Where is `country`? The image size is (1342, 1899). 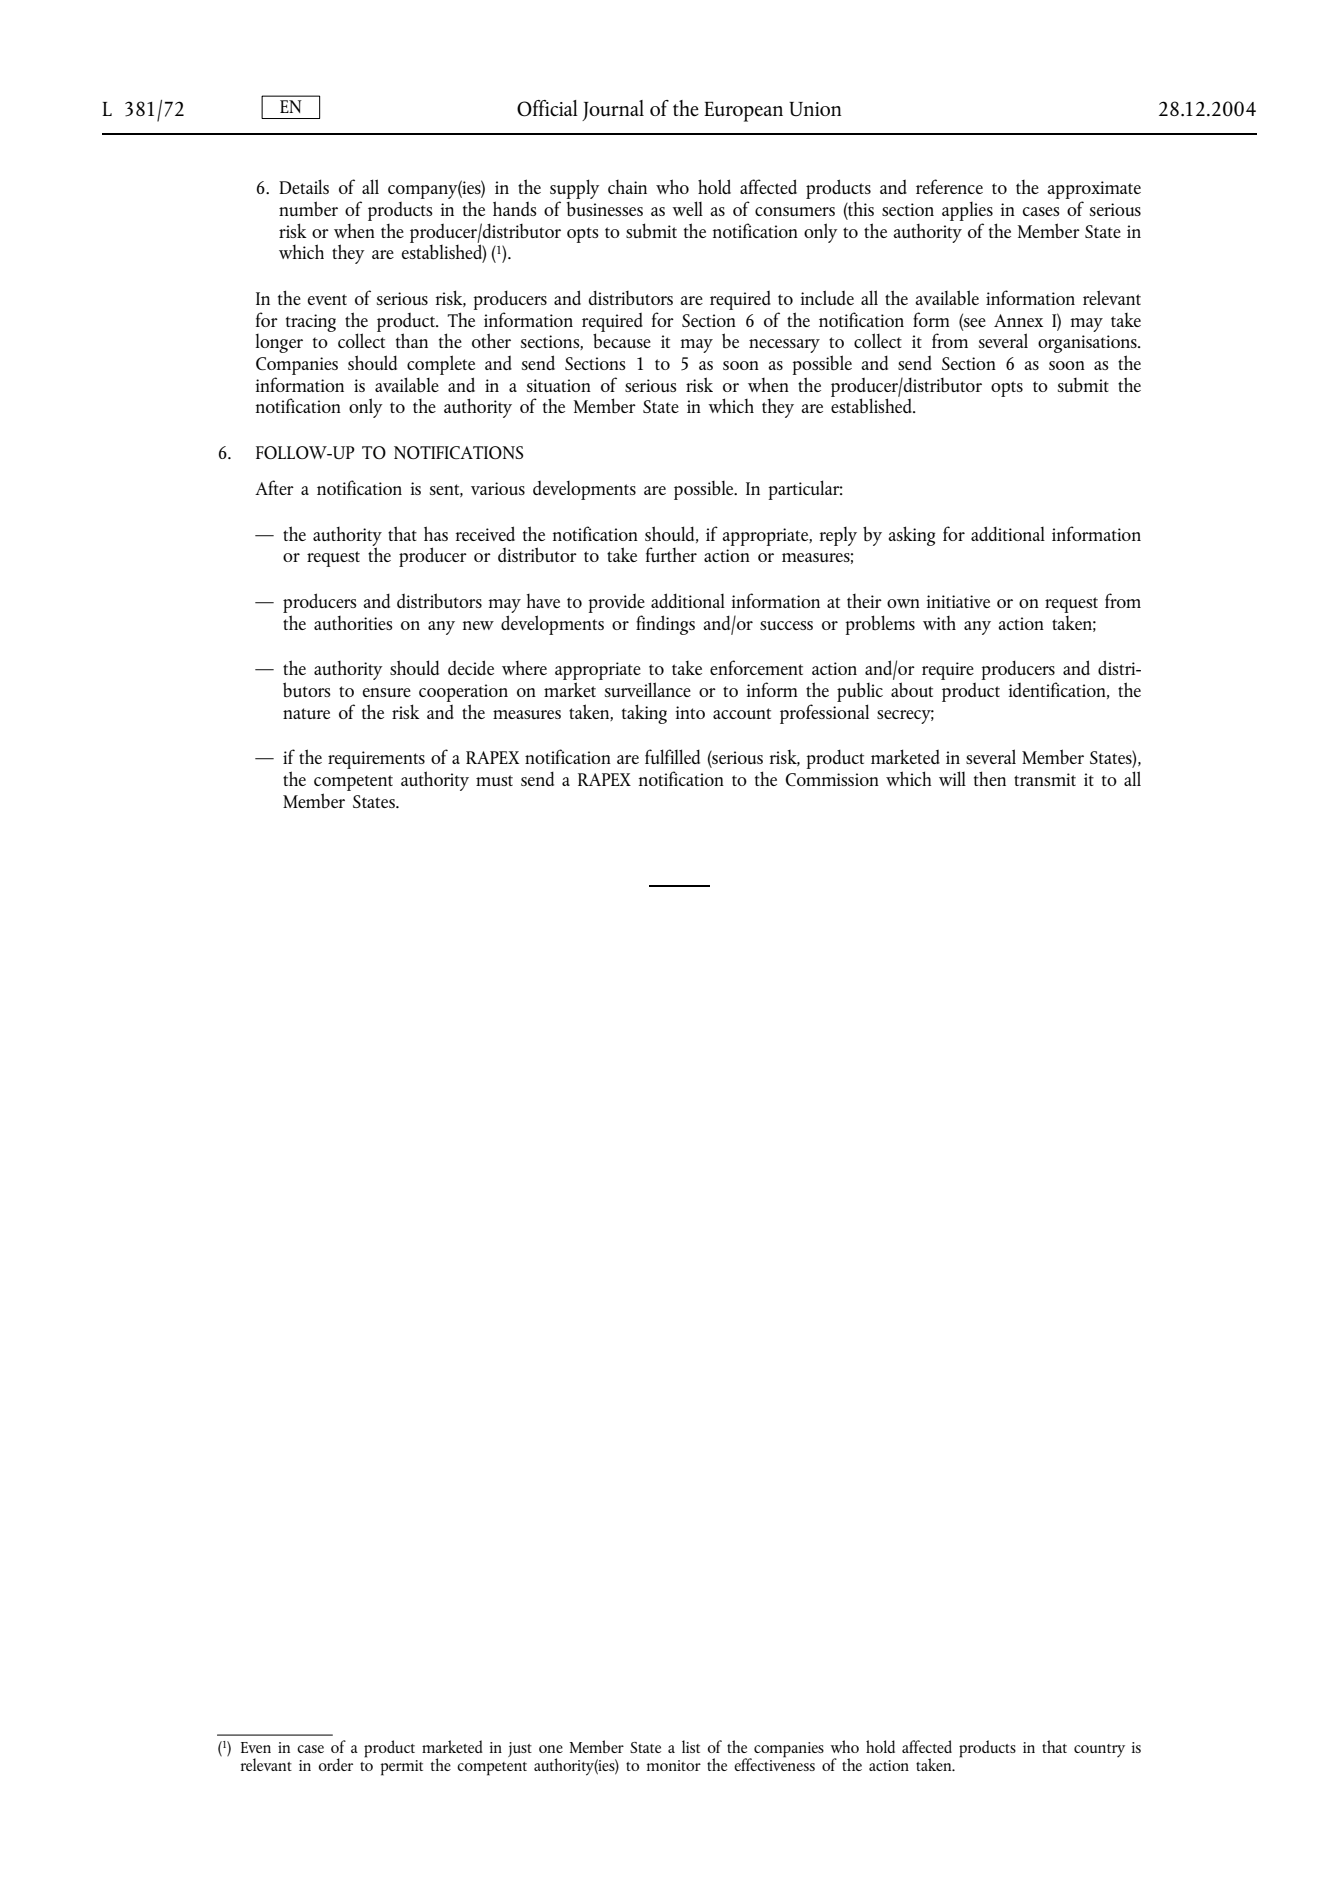
country is located at coordinates (1099, 1750).
